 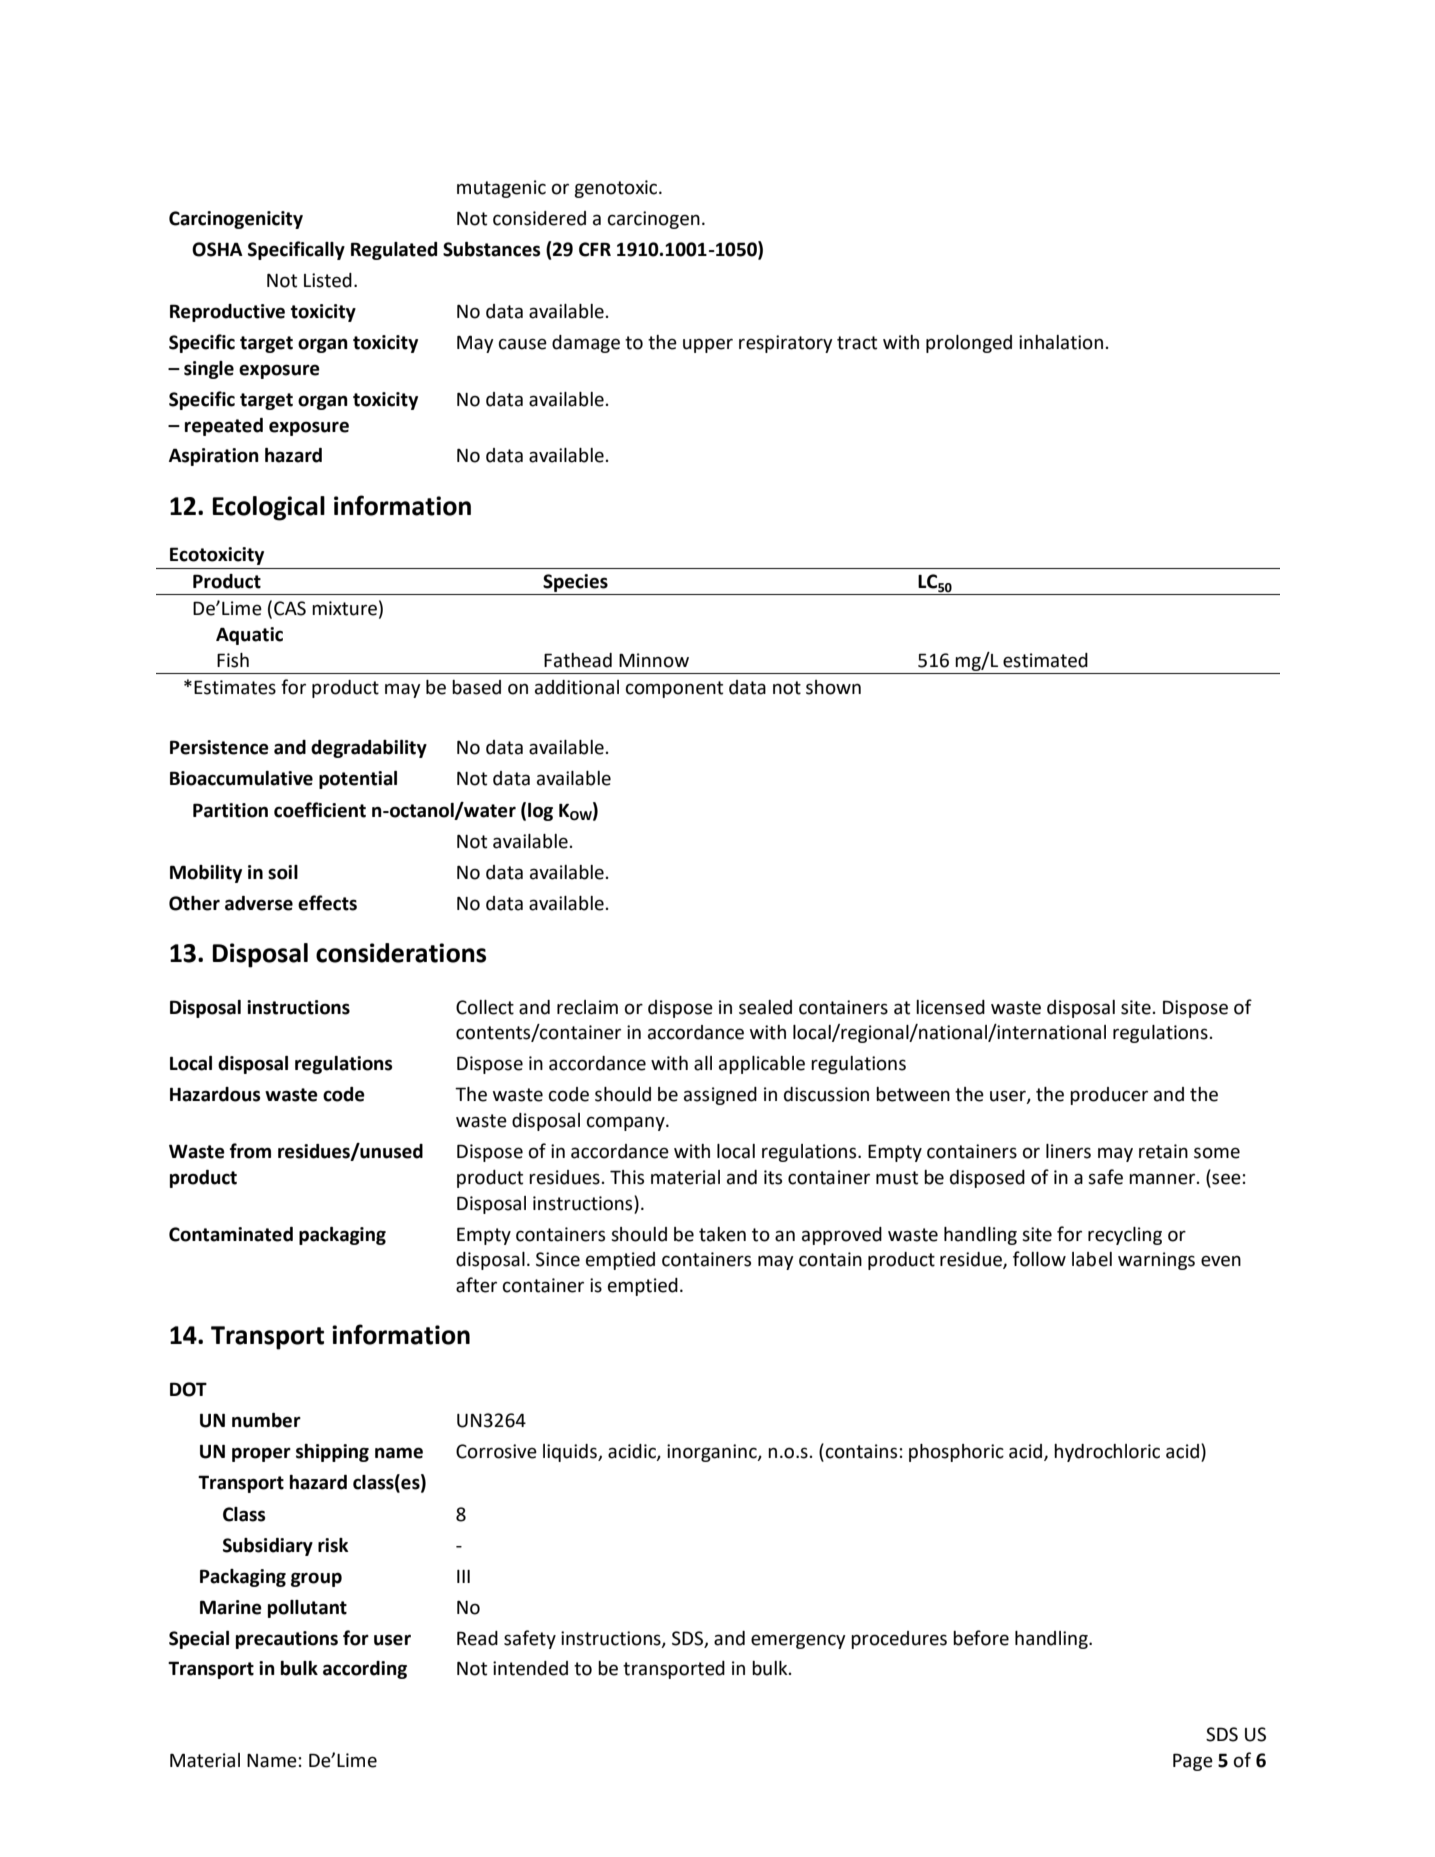 What do you see at coordinates (290, 608) in the page?
I see `CAS` at bounding box center [290, 608].
